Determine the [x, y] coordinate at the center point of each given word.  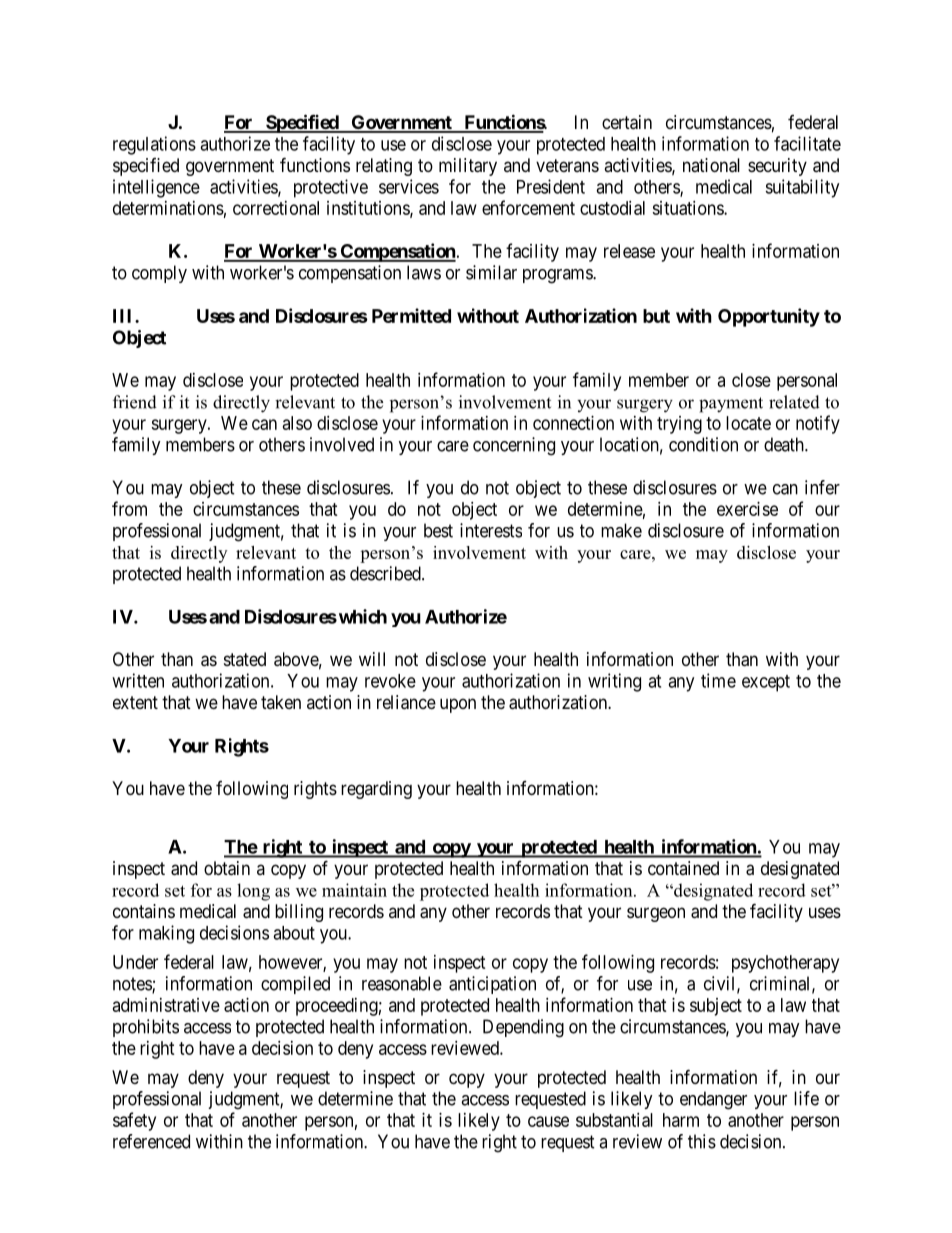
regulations [154, 145]
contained [683, 868]
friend [135, 402]
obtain [227, 868]
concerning [514, 446]
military [468, 167]
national [711, 165]
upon [458, 705]
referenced [151, 1141]
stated [245, 659]
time [718, 680]
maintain [354, 890]
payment [731, 405]
